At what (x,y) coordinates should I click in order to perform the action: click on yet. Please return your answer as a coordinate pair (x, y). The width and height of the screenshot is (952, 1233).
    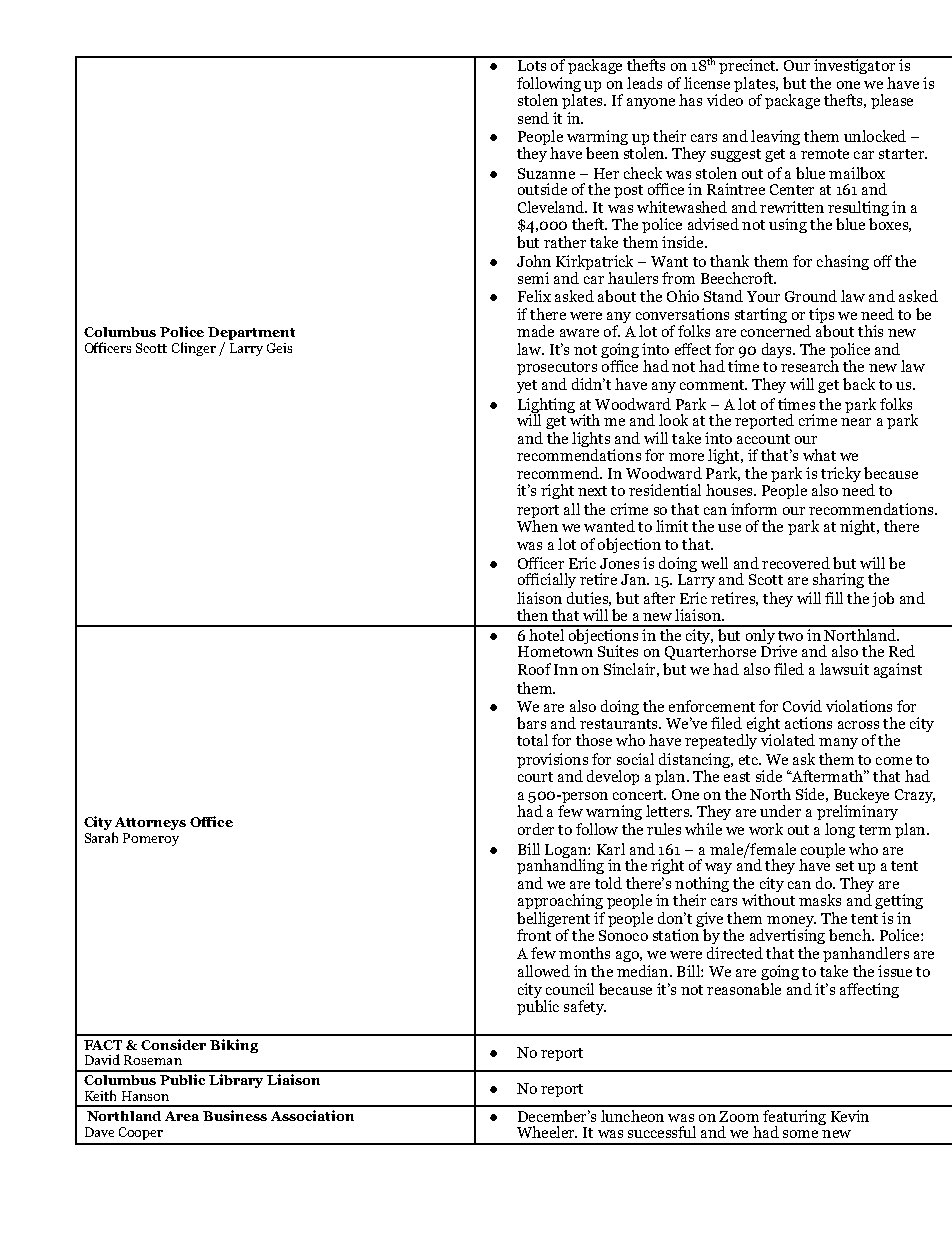
    Looking at the image, I should click on (527, 386).
